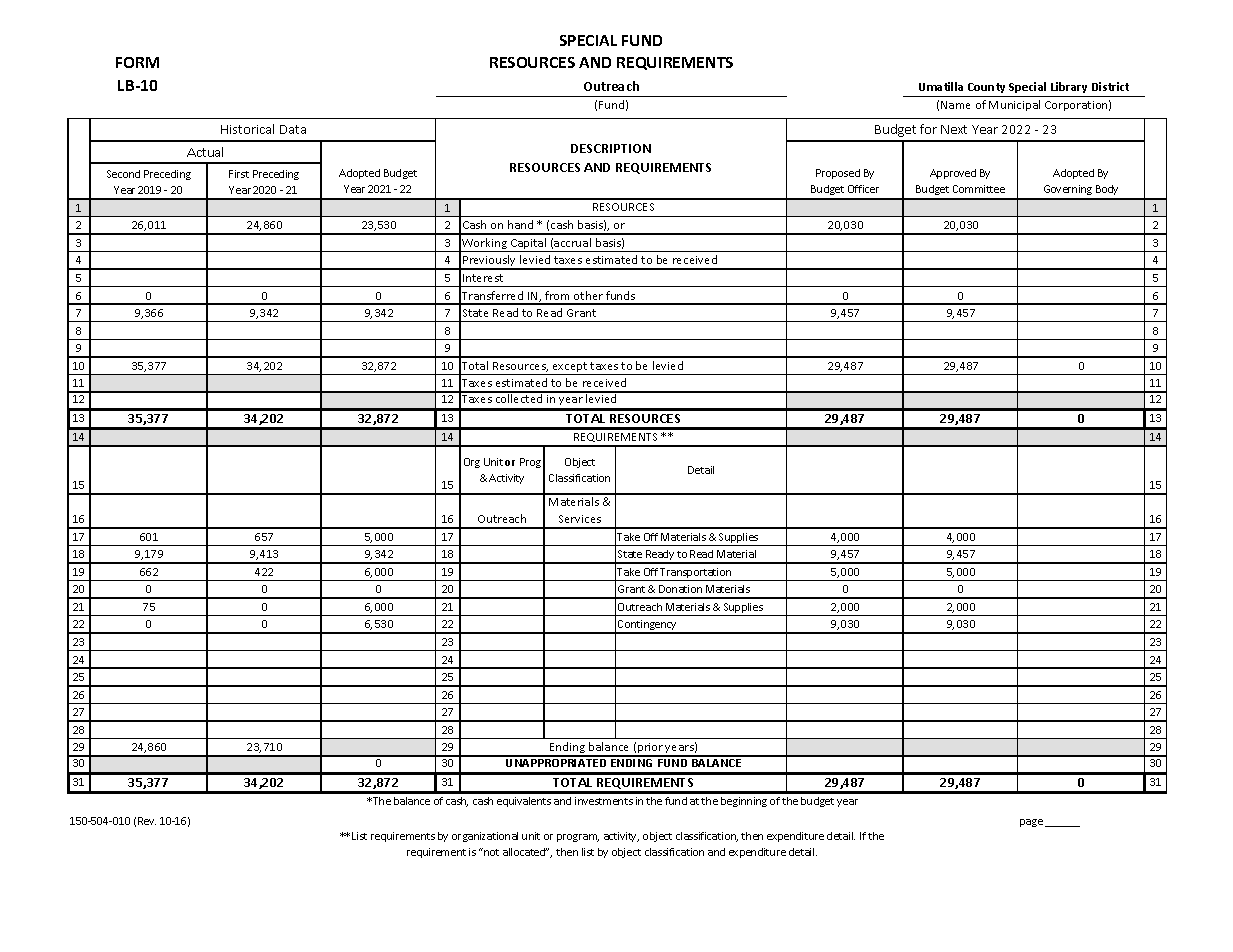  I want to click on Historical, so click(247, 129).
